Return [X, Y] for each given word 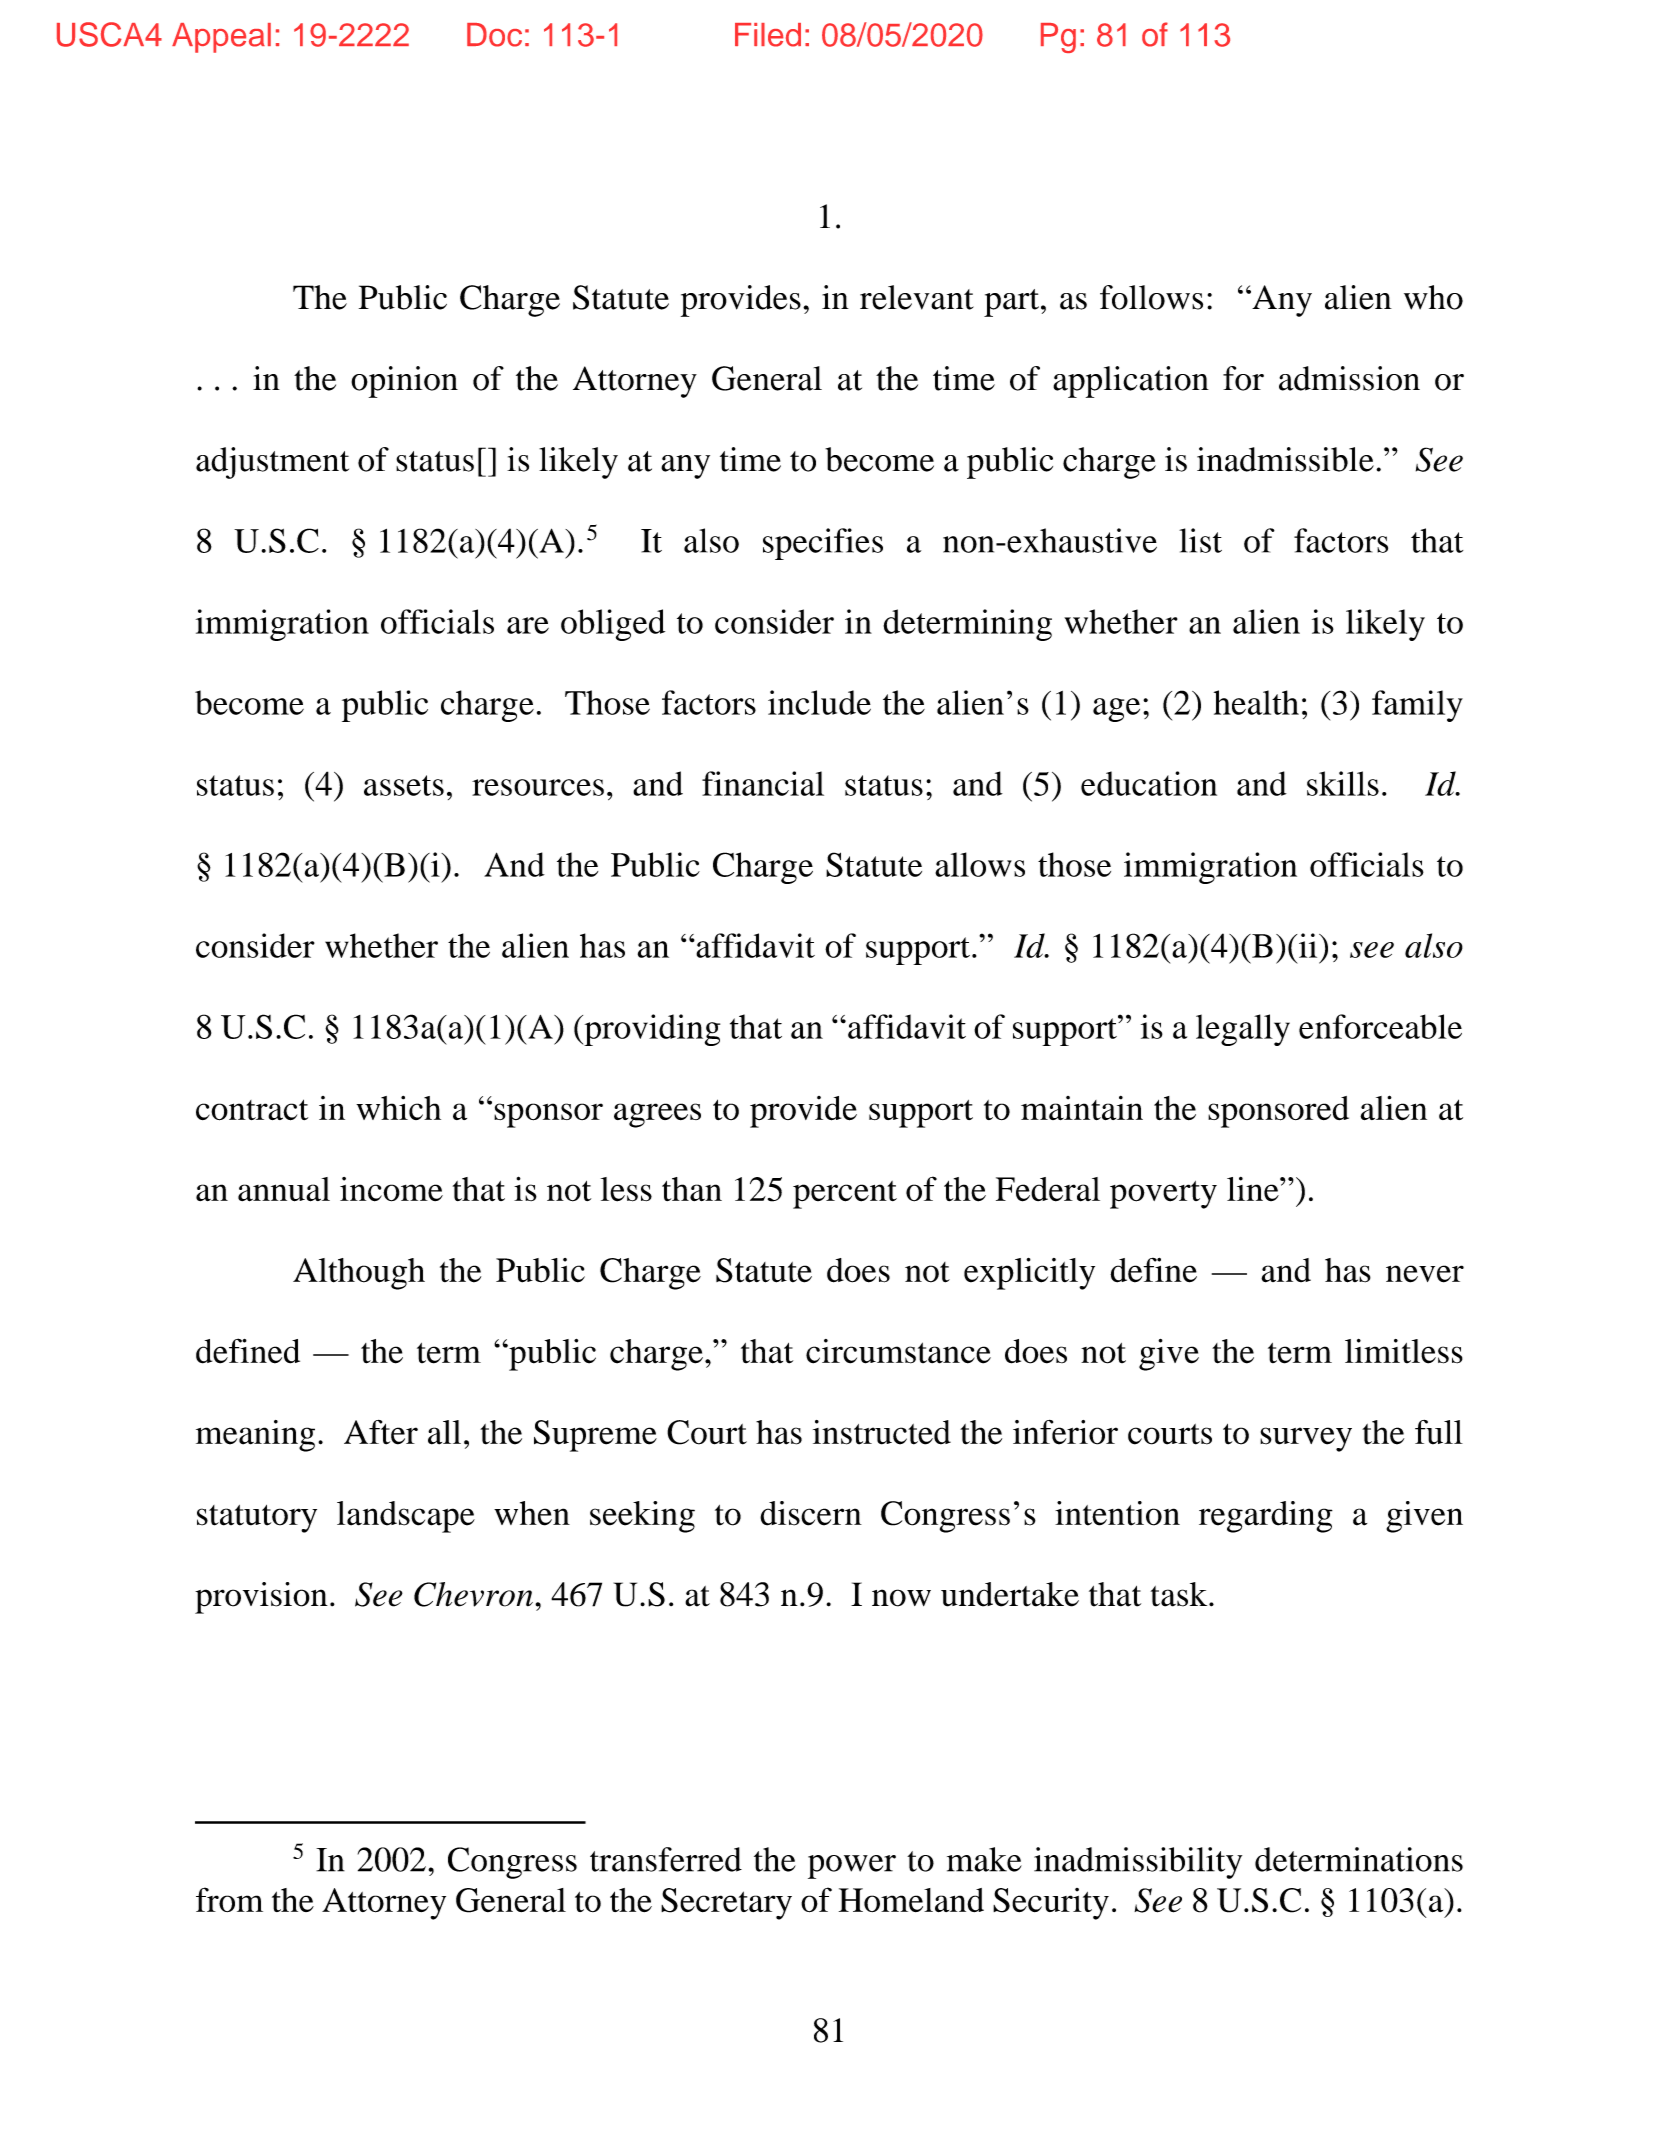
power [852, 1867]
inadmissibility [1138, 1863]
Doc [494, 35]
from [229, 1899]
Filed [768, 35]
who [1433, 297]
